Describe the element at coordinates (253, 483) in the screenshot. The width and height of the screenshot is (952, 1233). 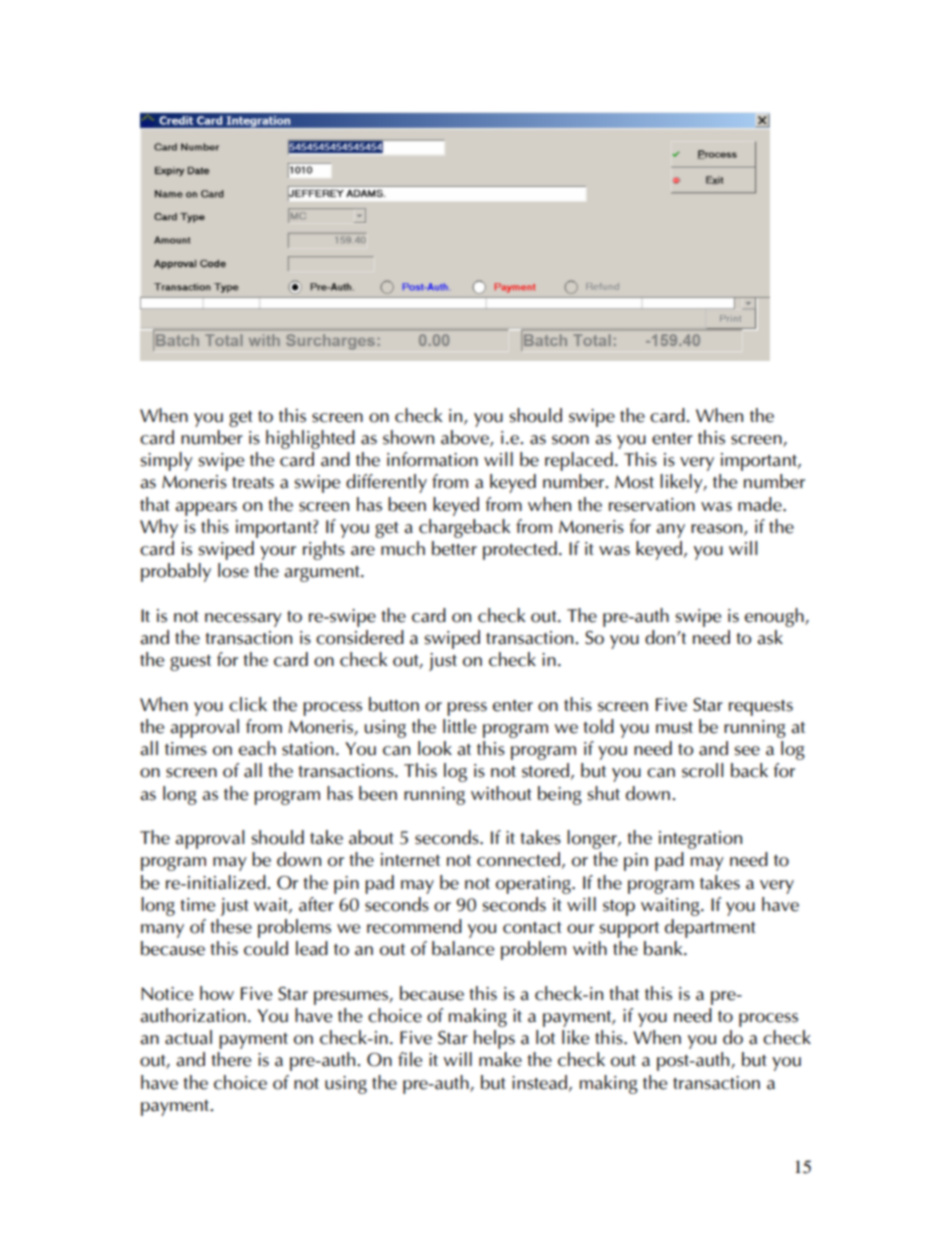
I see `treats` at that location.
